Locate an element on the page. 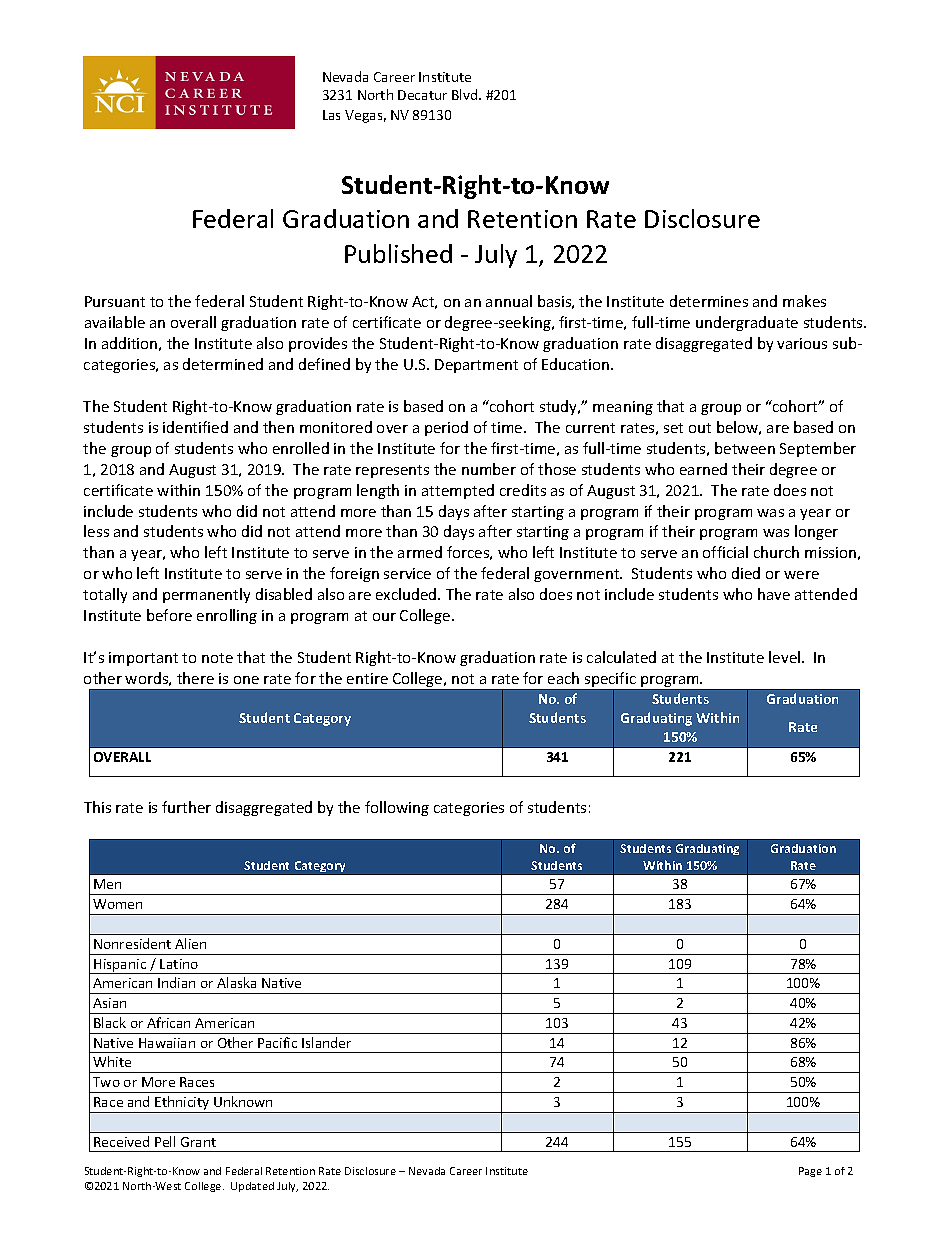  determines is located at coordinates (709, 301).
